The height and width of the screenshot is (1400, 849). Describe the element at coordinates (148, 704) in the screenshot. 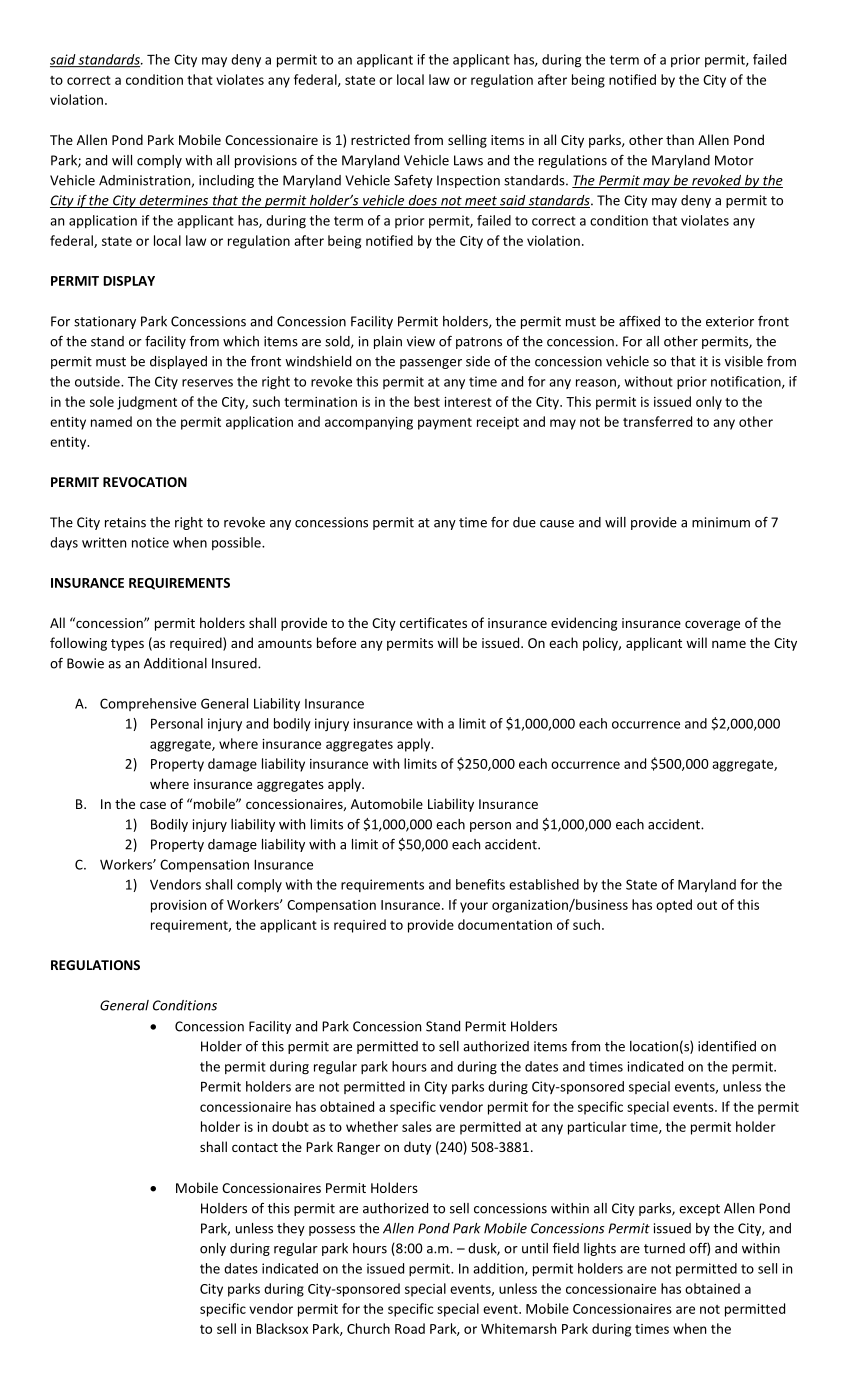

I see `Comprehensive` at that location.
